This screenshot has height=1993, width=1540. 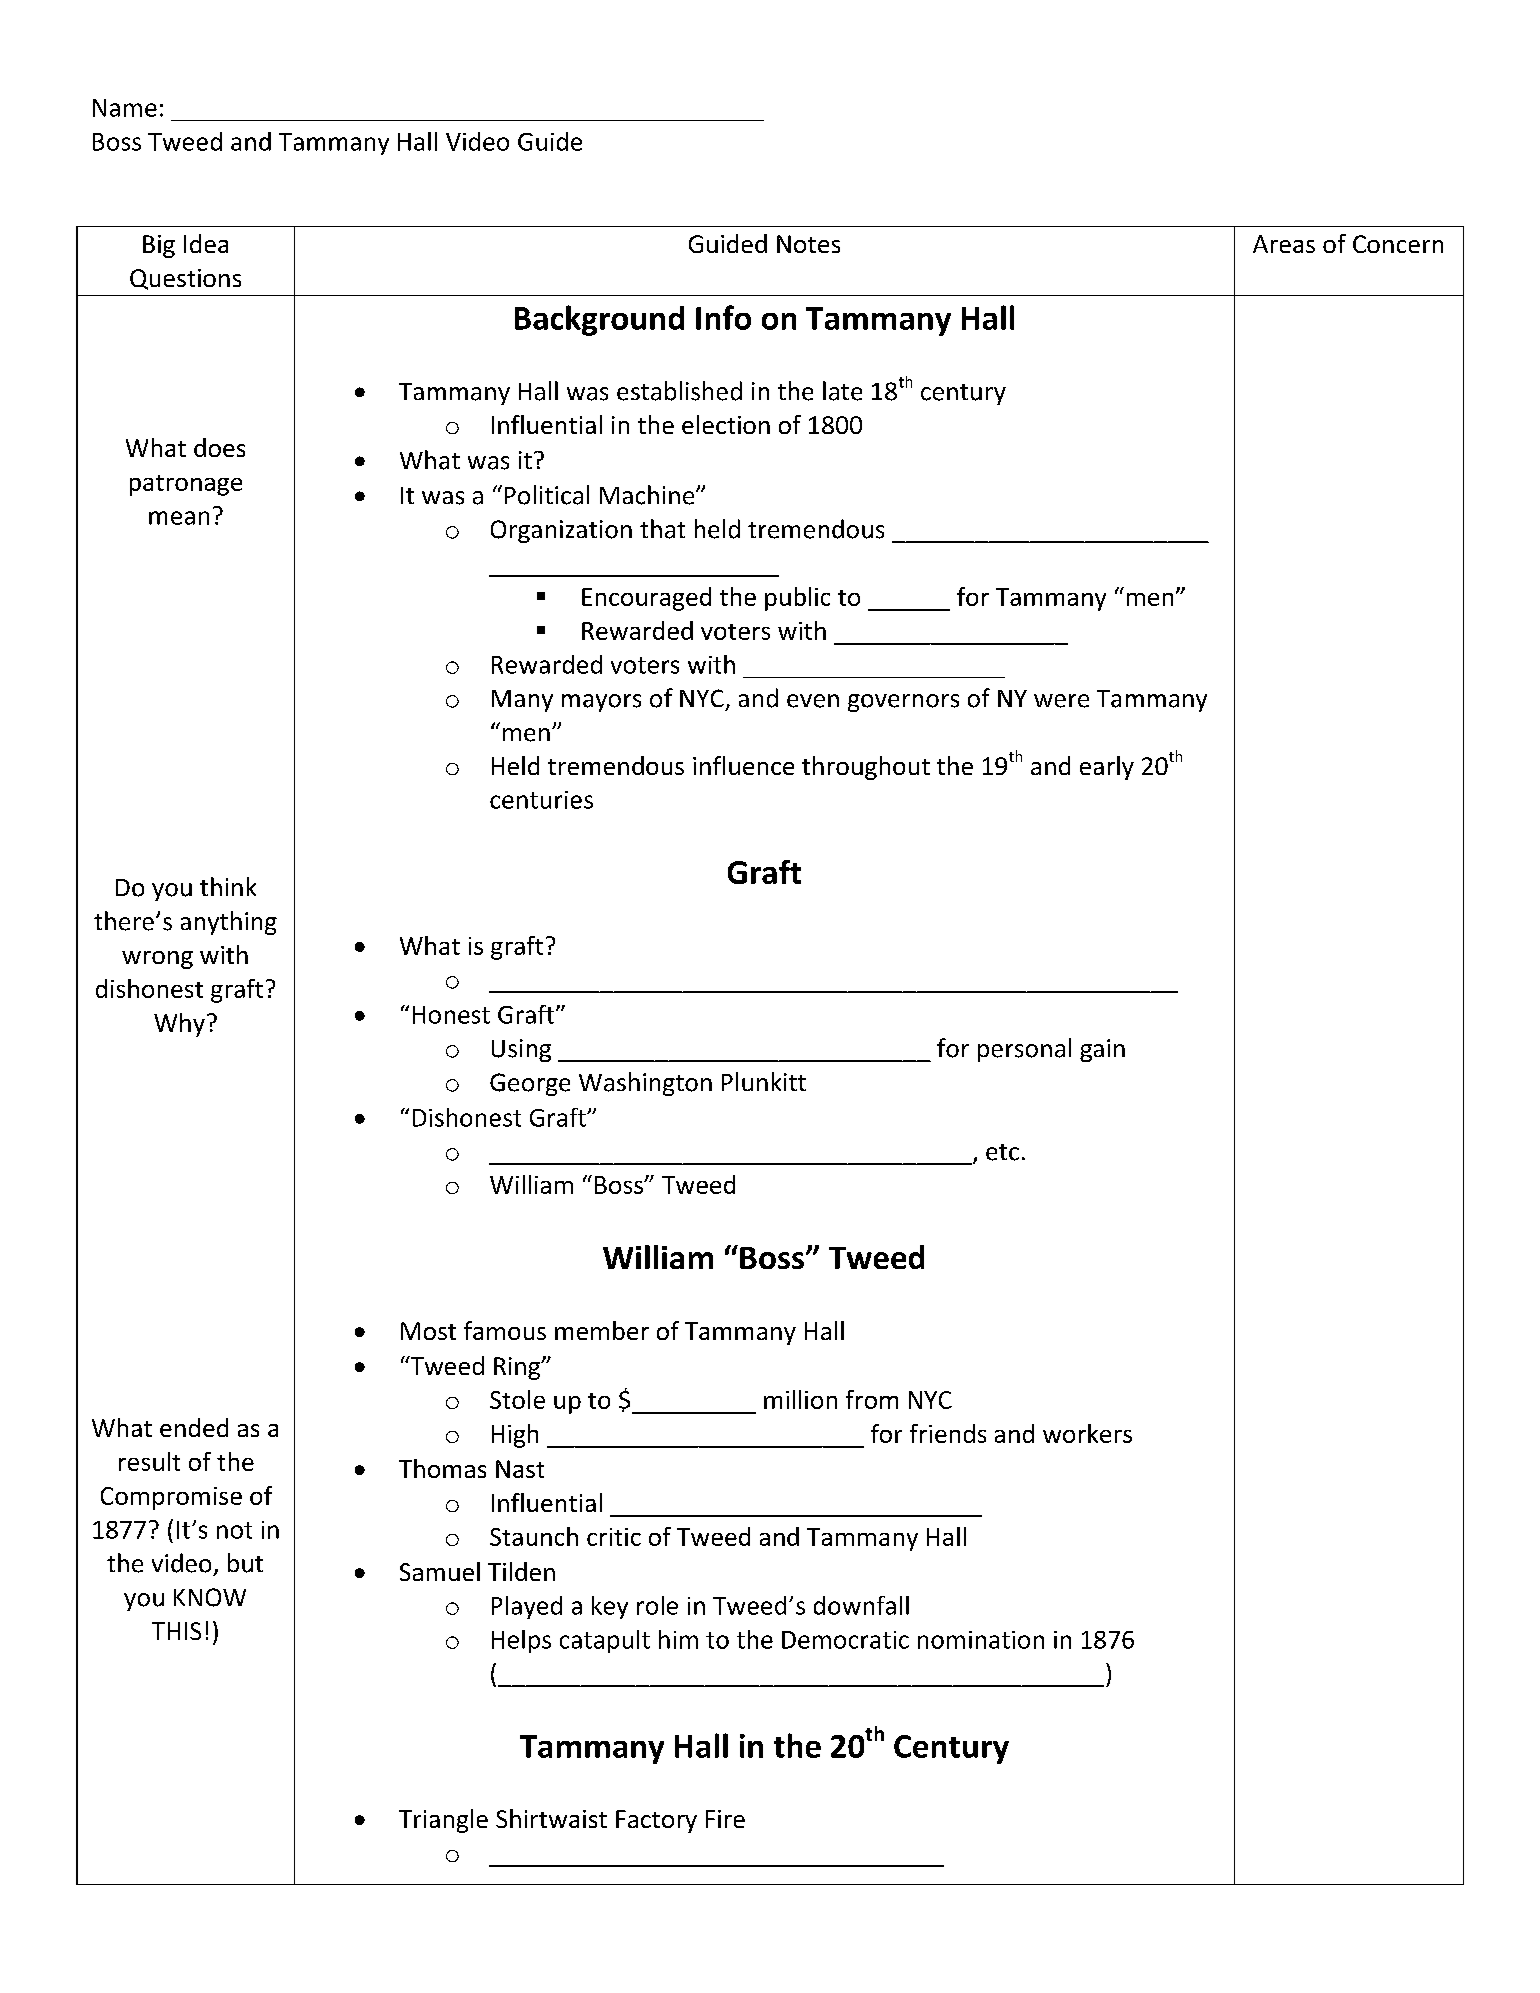 What do you see at coordinates (206, 243) in the screenshot?
I see `Idea` at bounding box center [206, 243].
